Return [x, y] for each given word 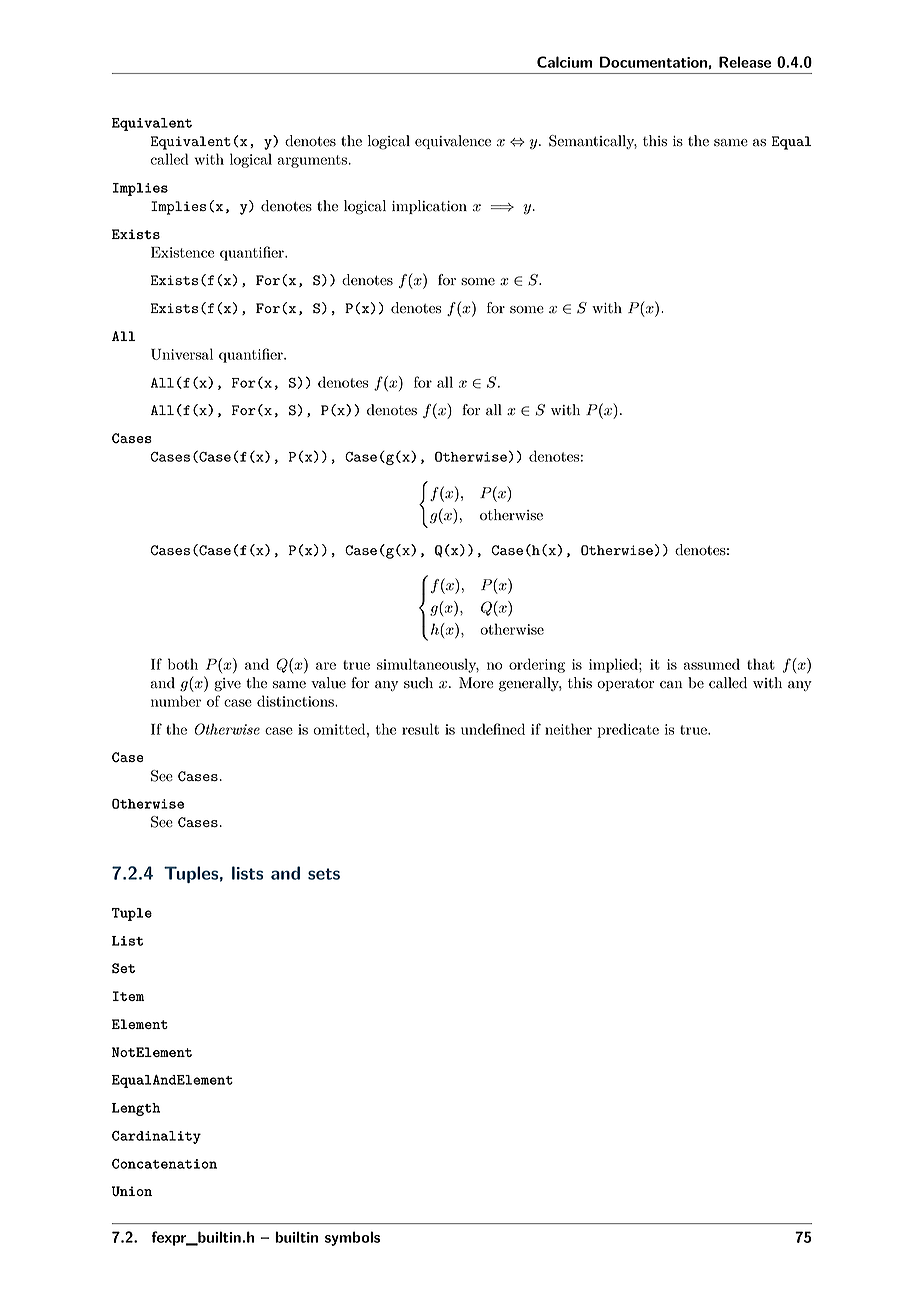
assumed [712, 664]
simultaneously [428, 665]
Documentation [653, 62]
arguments [312, 161]
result [420, 729]
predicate [628, 730]
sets [324, 874]
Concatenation [164, 1164]
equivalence [453, 142]
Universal [182, 354]
